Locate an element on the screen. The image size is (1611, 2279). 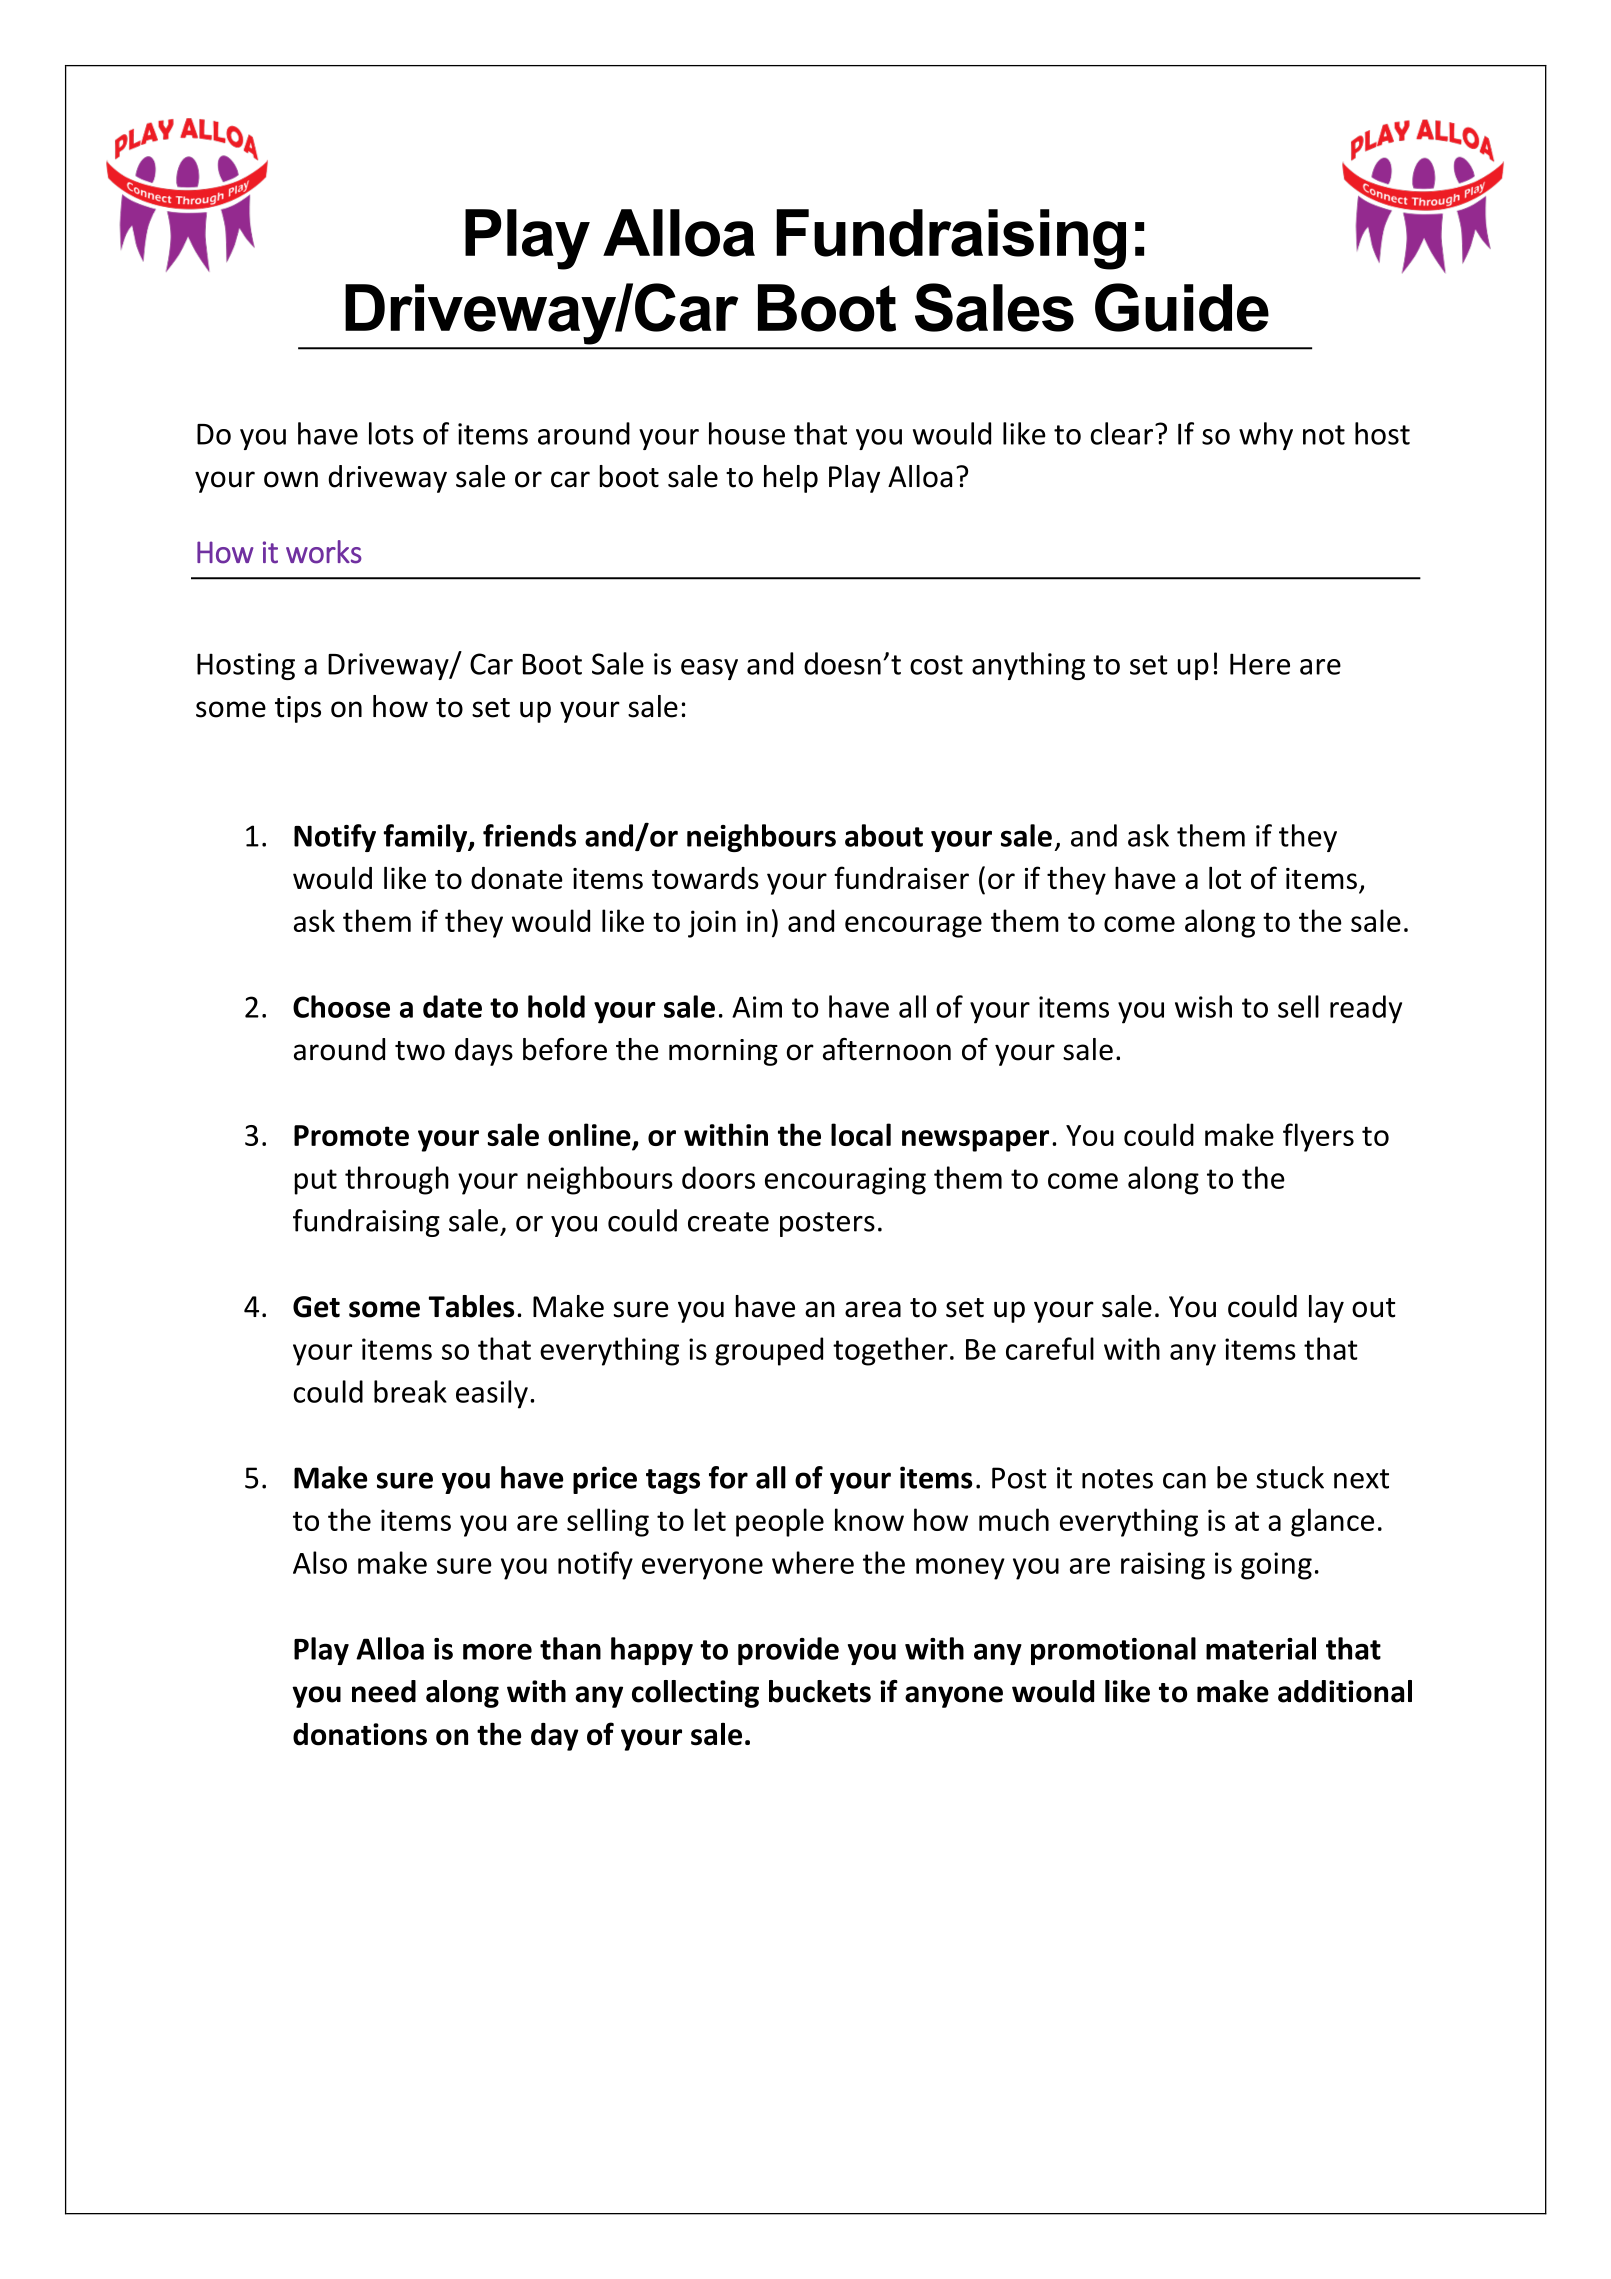
lots is located at coordinates (391, 433).
